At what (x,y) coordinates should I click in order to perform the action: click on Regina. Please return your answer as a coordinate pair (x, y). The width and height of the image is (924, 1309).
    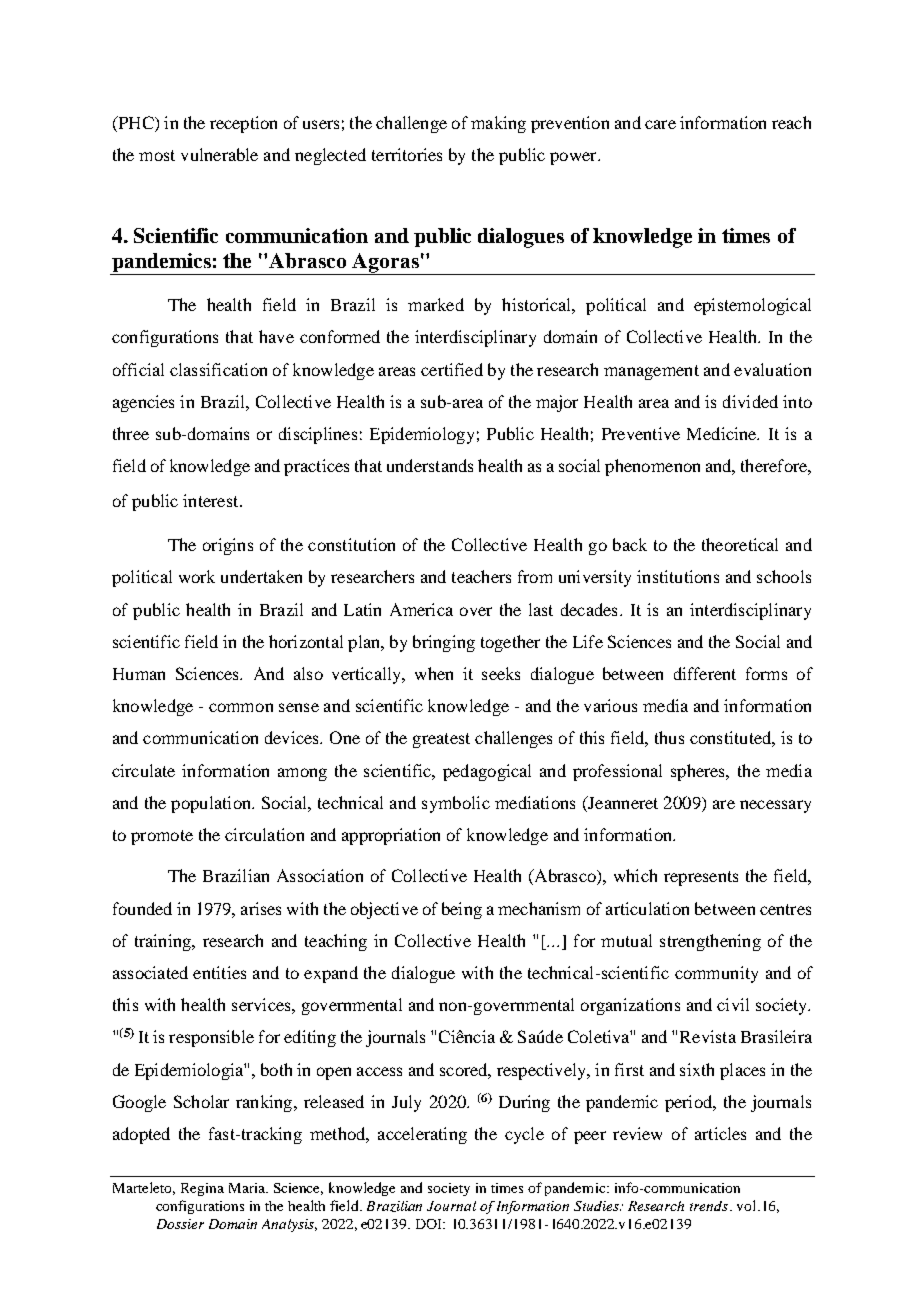
    Looking at the image, I should click on (202, 1189).
